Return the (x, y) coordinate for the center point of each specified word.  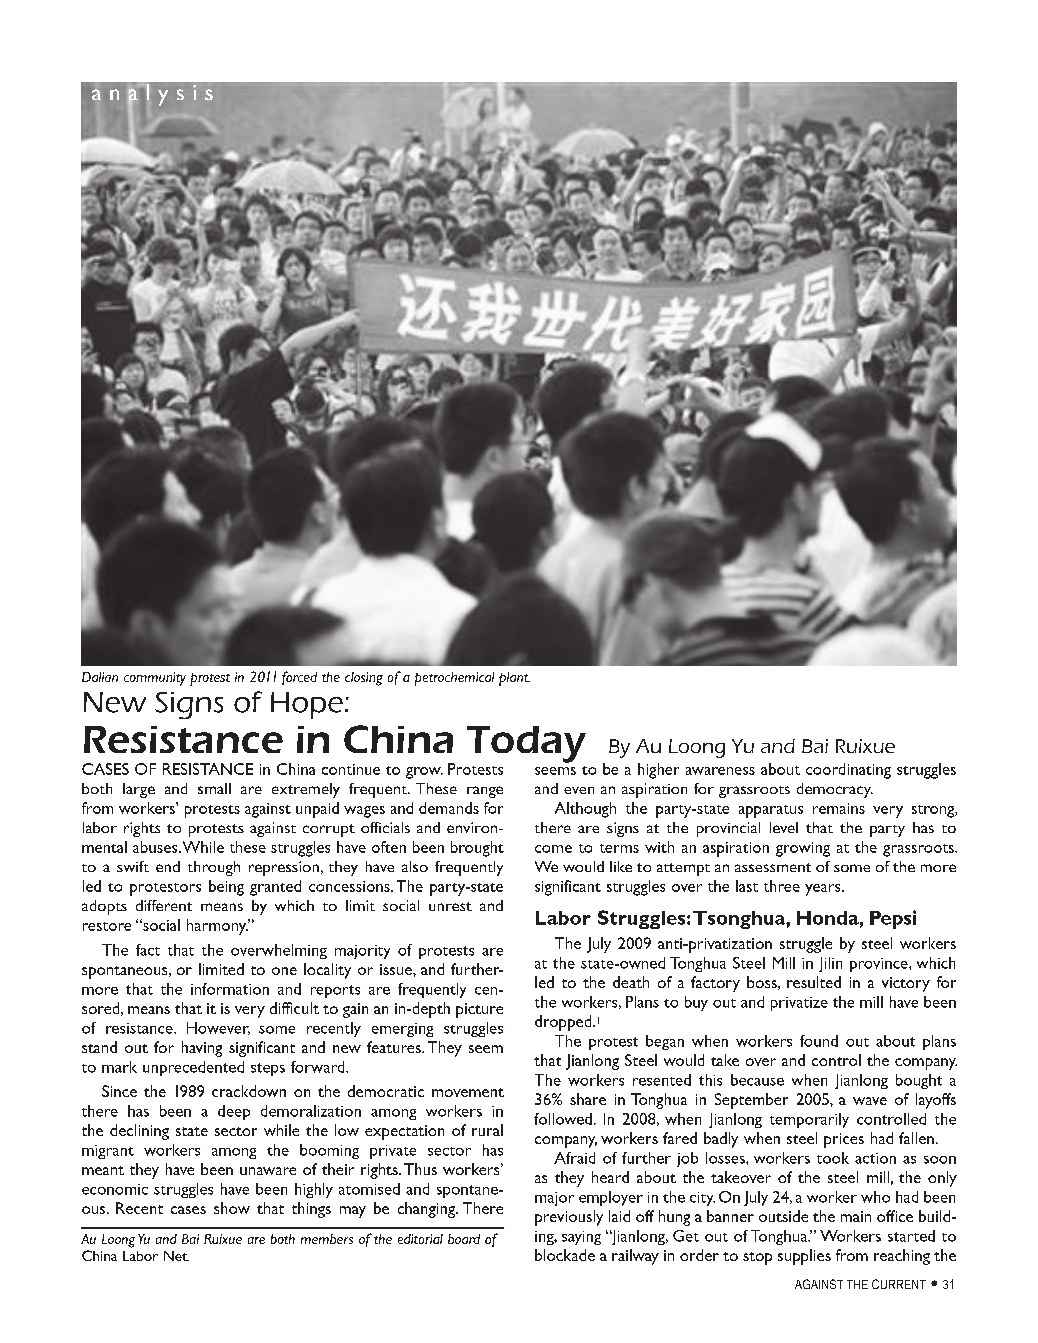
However (218, 1028)
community (155, 679)
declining (139, 1132)
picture (479, 1010)
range (485, 792)
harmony (218, 927)
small (214, 788)
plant (514, 679)
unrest (450, 906)
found (819, 1041)
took (833, 1158)
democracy (835, 790)
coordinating (848, 771)
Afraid (574, 1158)
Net (176, 1256)
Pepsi (893, 919)
